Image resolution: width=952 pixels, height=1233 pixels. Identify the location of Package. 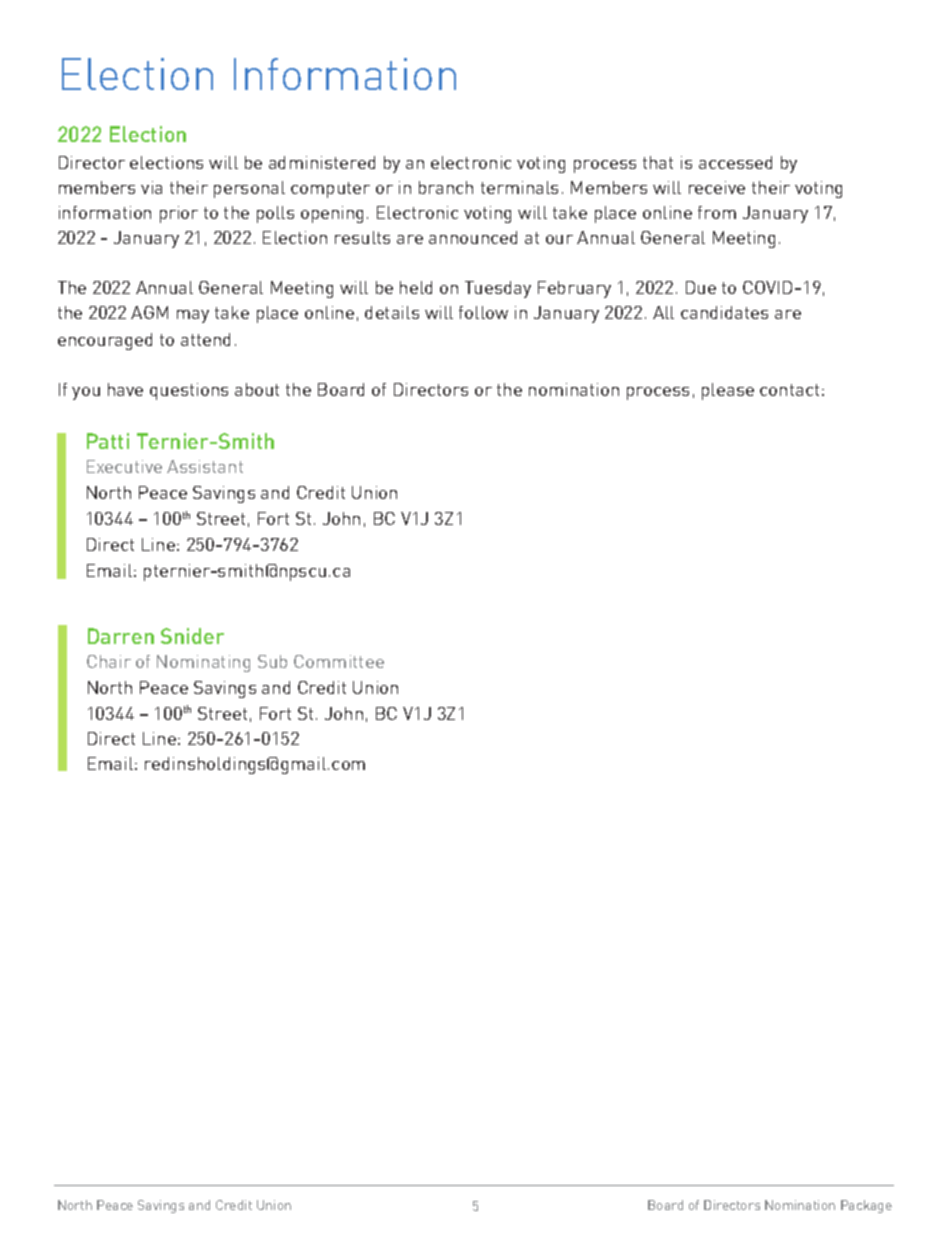
(866, 1206).
